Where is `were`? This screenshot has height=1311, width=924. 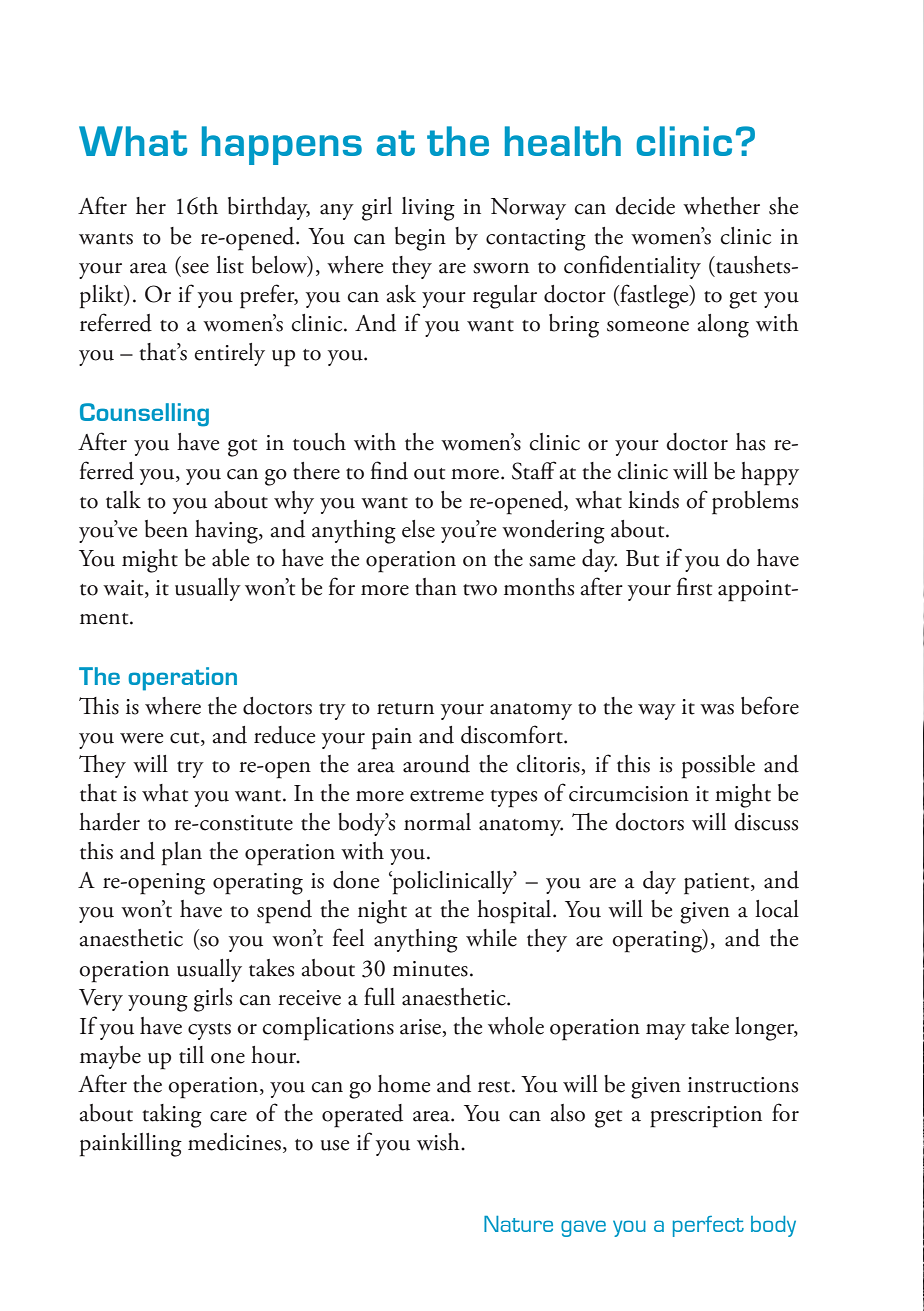 were is located at coordinates (141, 738).
